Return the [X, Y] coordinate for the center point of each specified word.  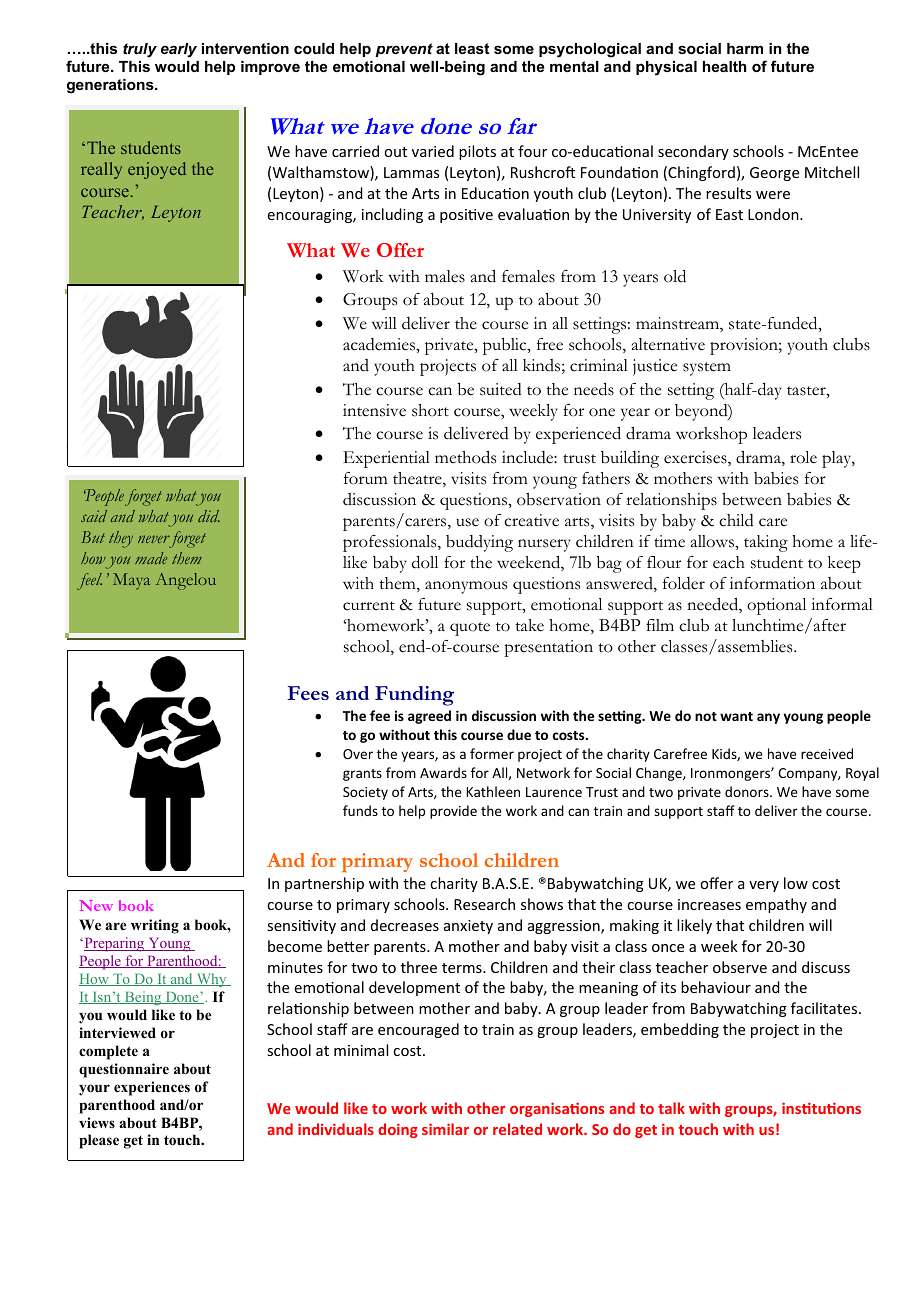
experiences [152, 1088]
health [724, 66]
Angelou [186, 581]
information [772, 583]
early [179, 50]
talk [671, 1108]
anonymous [466, 587]
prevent [404, 50]
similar [445, 1129]
